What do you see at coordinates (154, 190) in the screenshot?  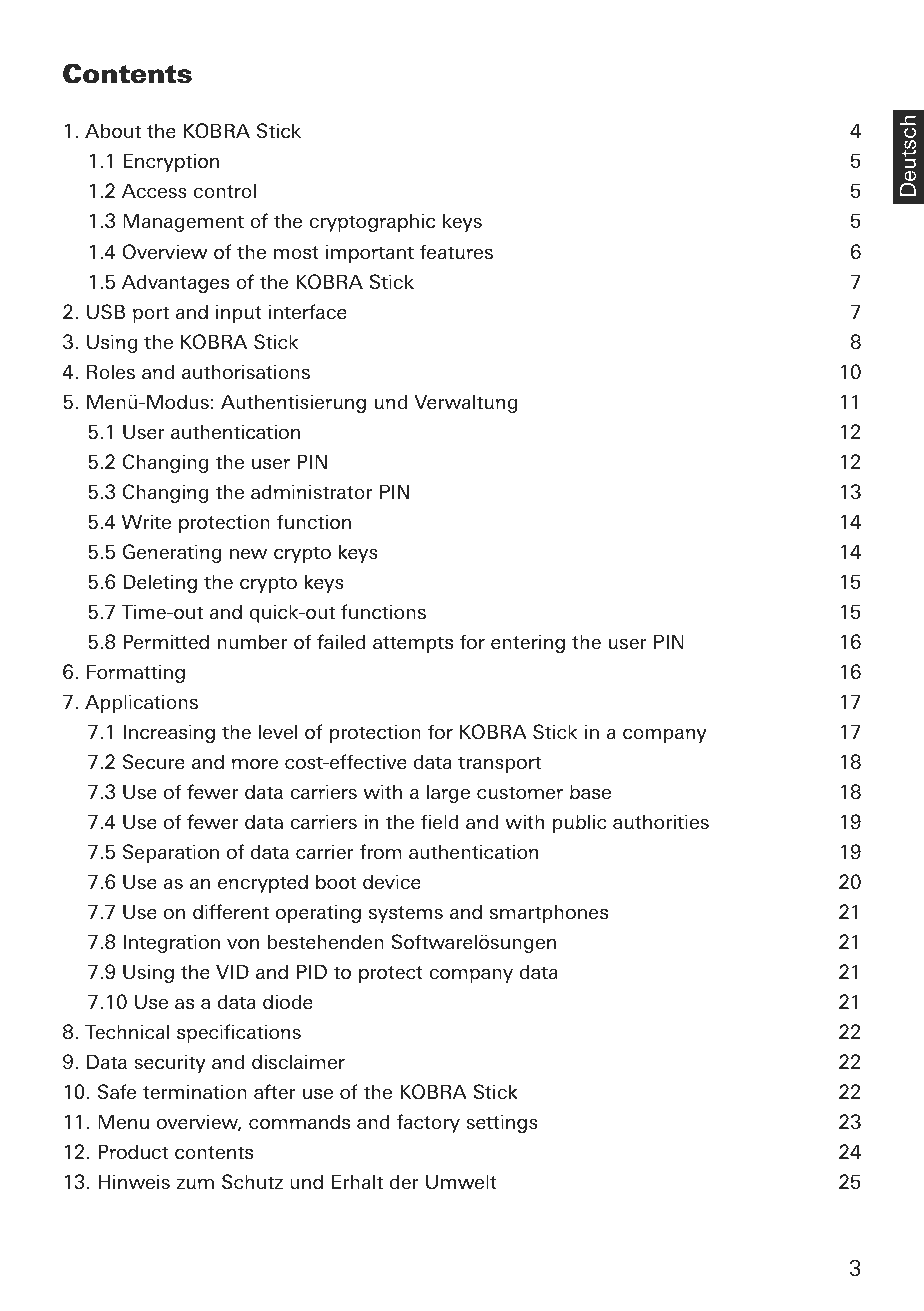 I see `Access` at bounding box center [154, 190].
